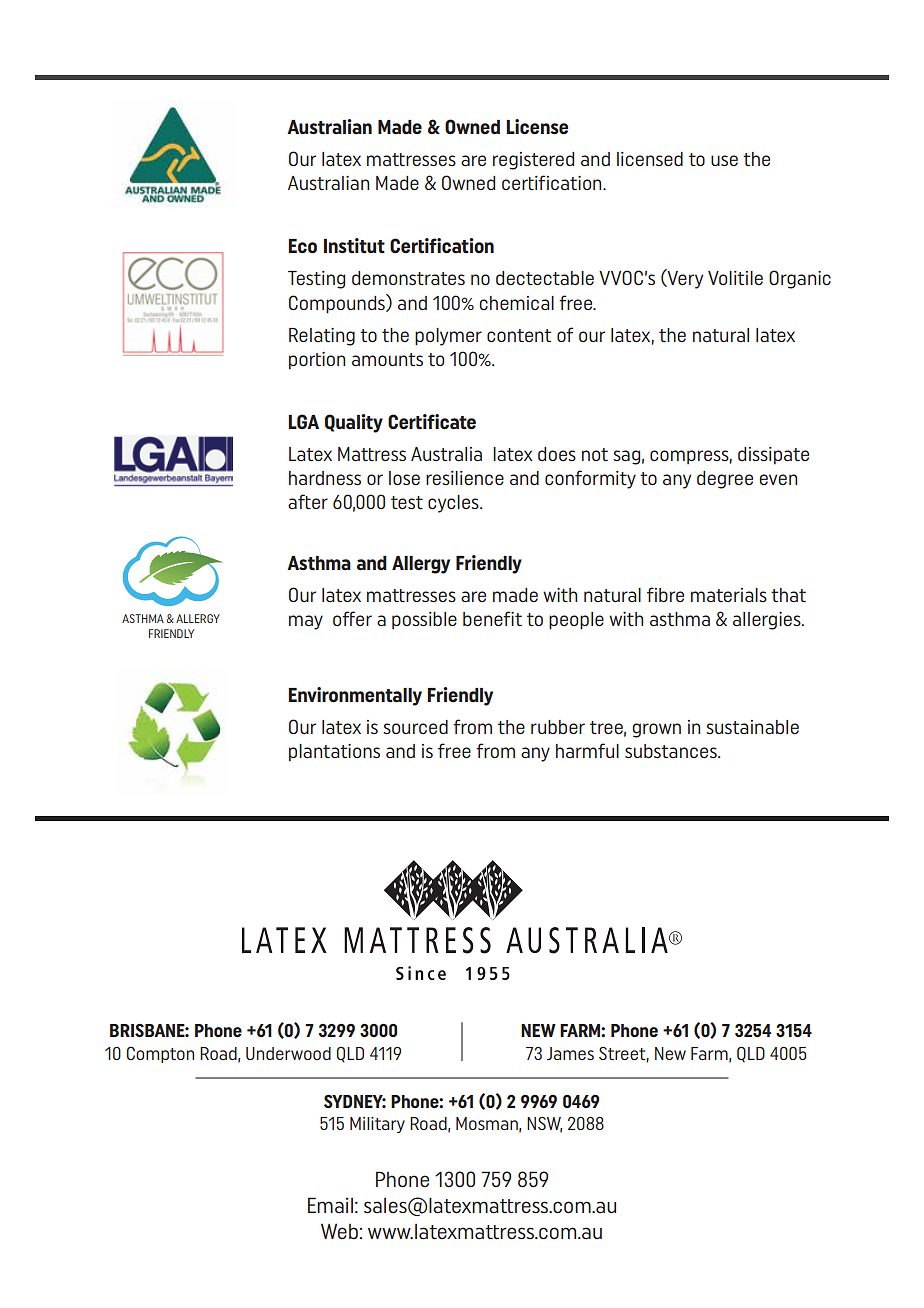 This image has width=924, height=1308. I want to click on James, so click(570, 1053).
